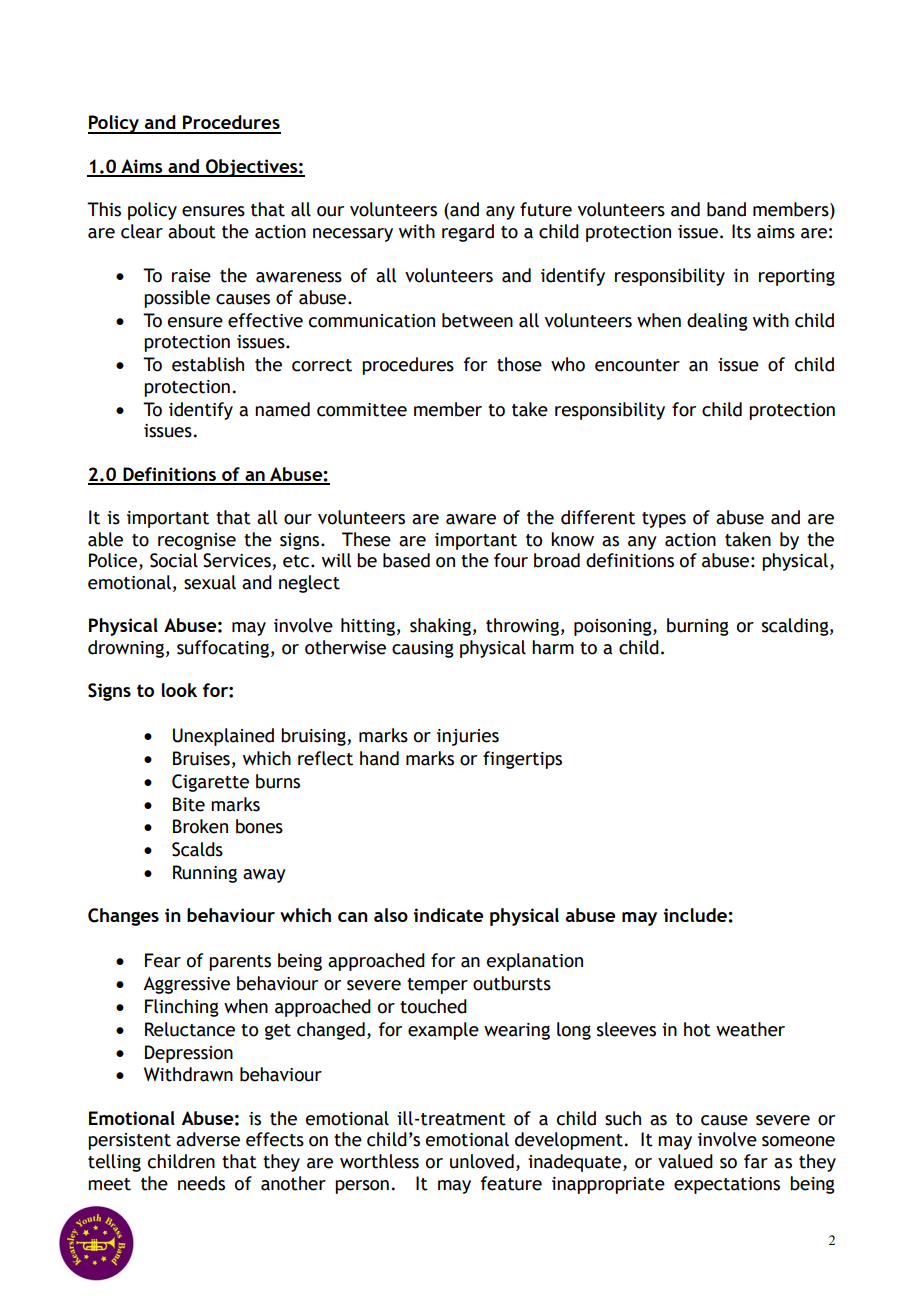 Image resolution: width=924 pixels, height=1308 pixels. What do you see at coordinates (468, 737) in the screenshot?
I see `injuries` at bounding box center [468, 737].
